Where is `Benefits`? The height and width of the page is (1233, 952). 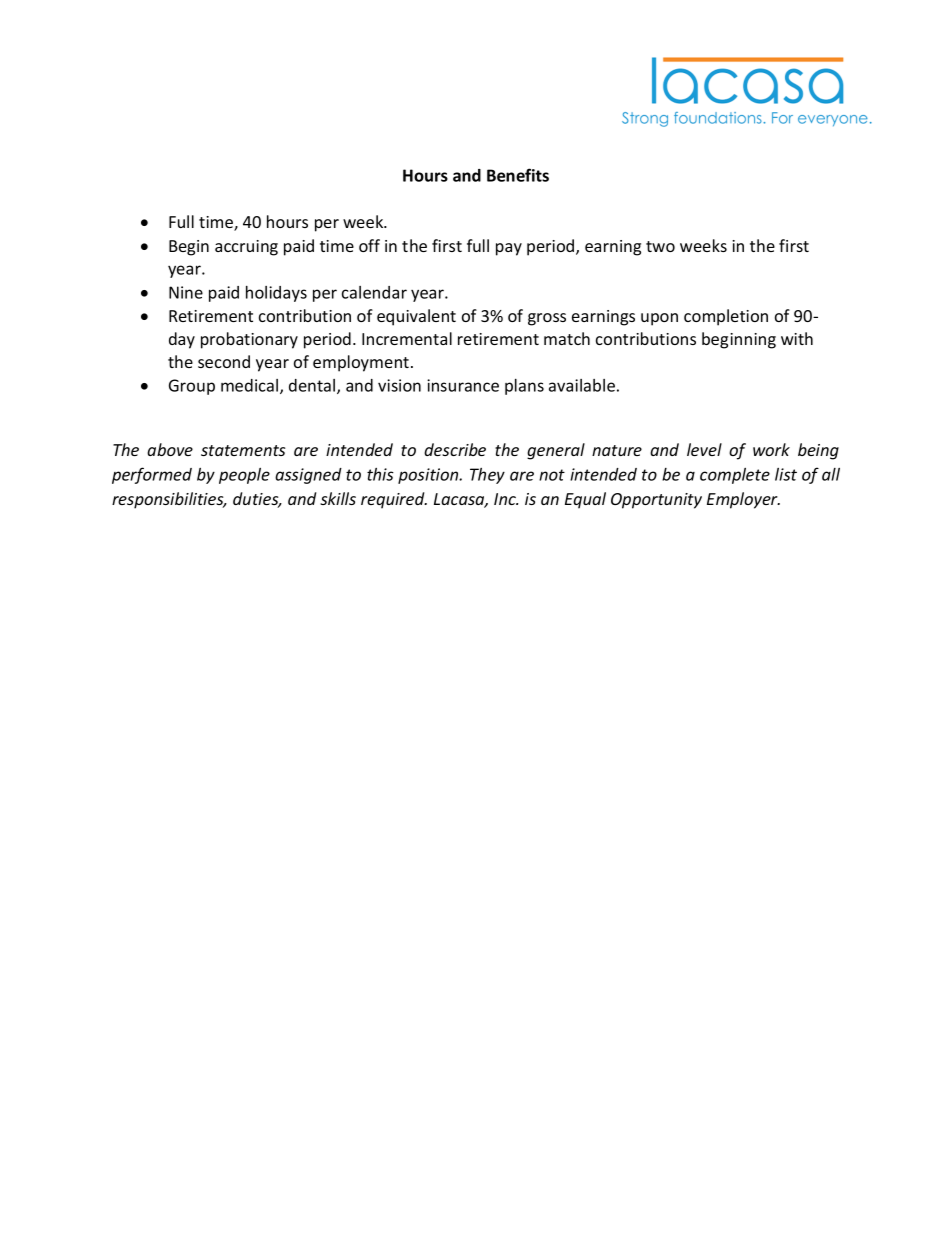 Benefits is located at coordinates (518, 175).
